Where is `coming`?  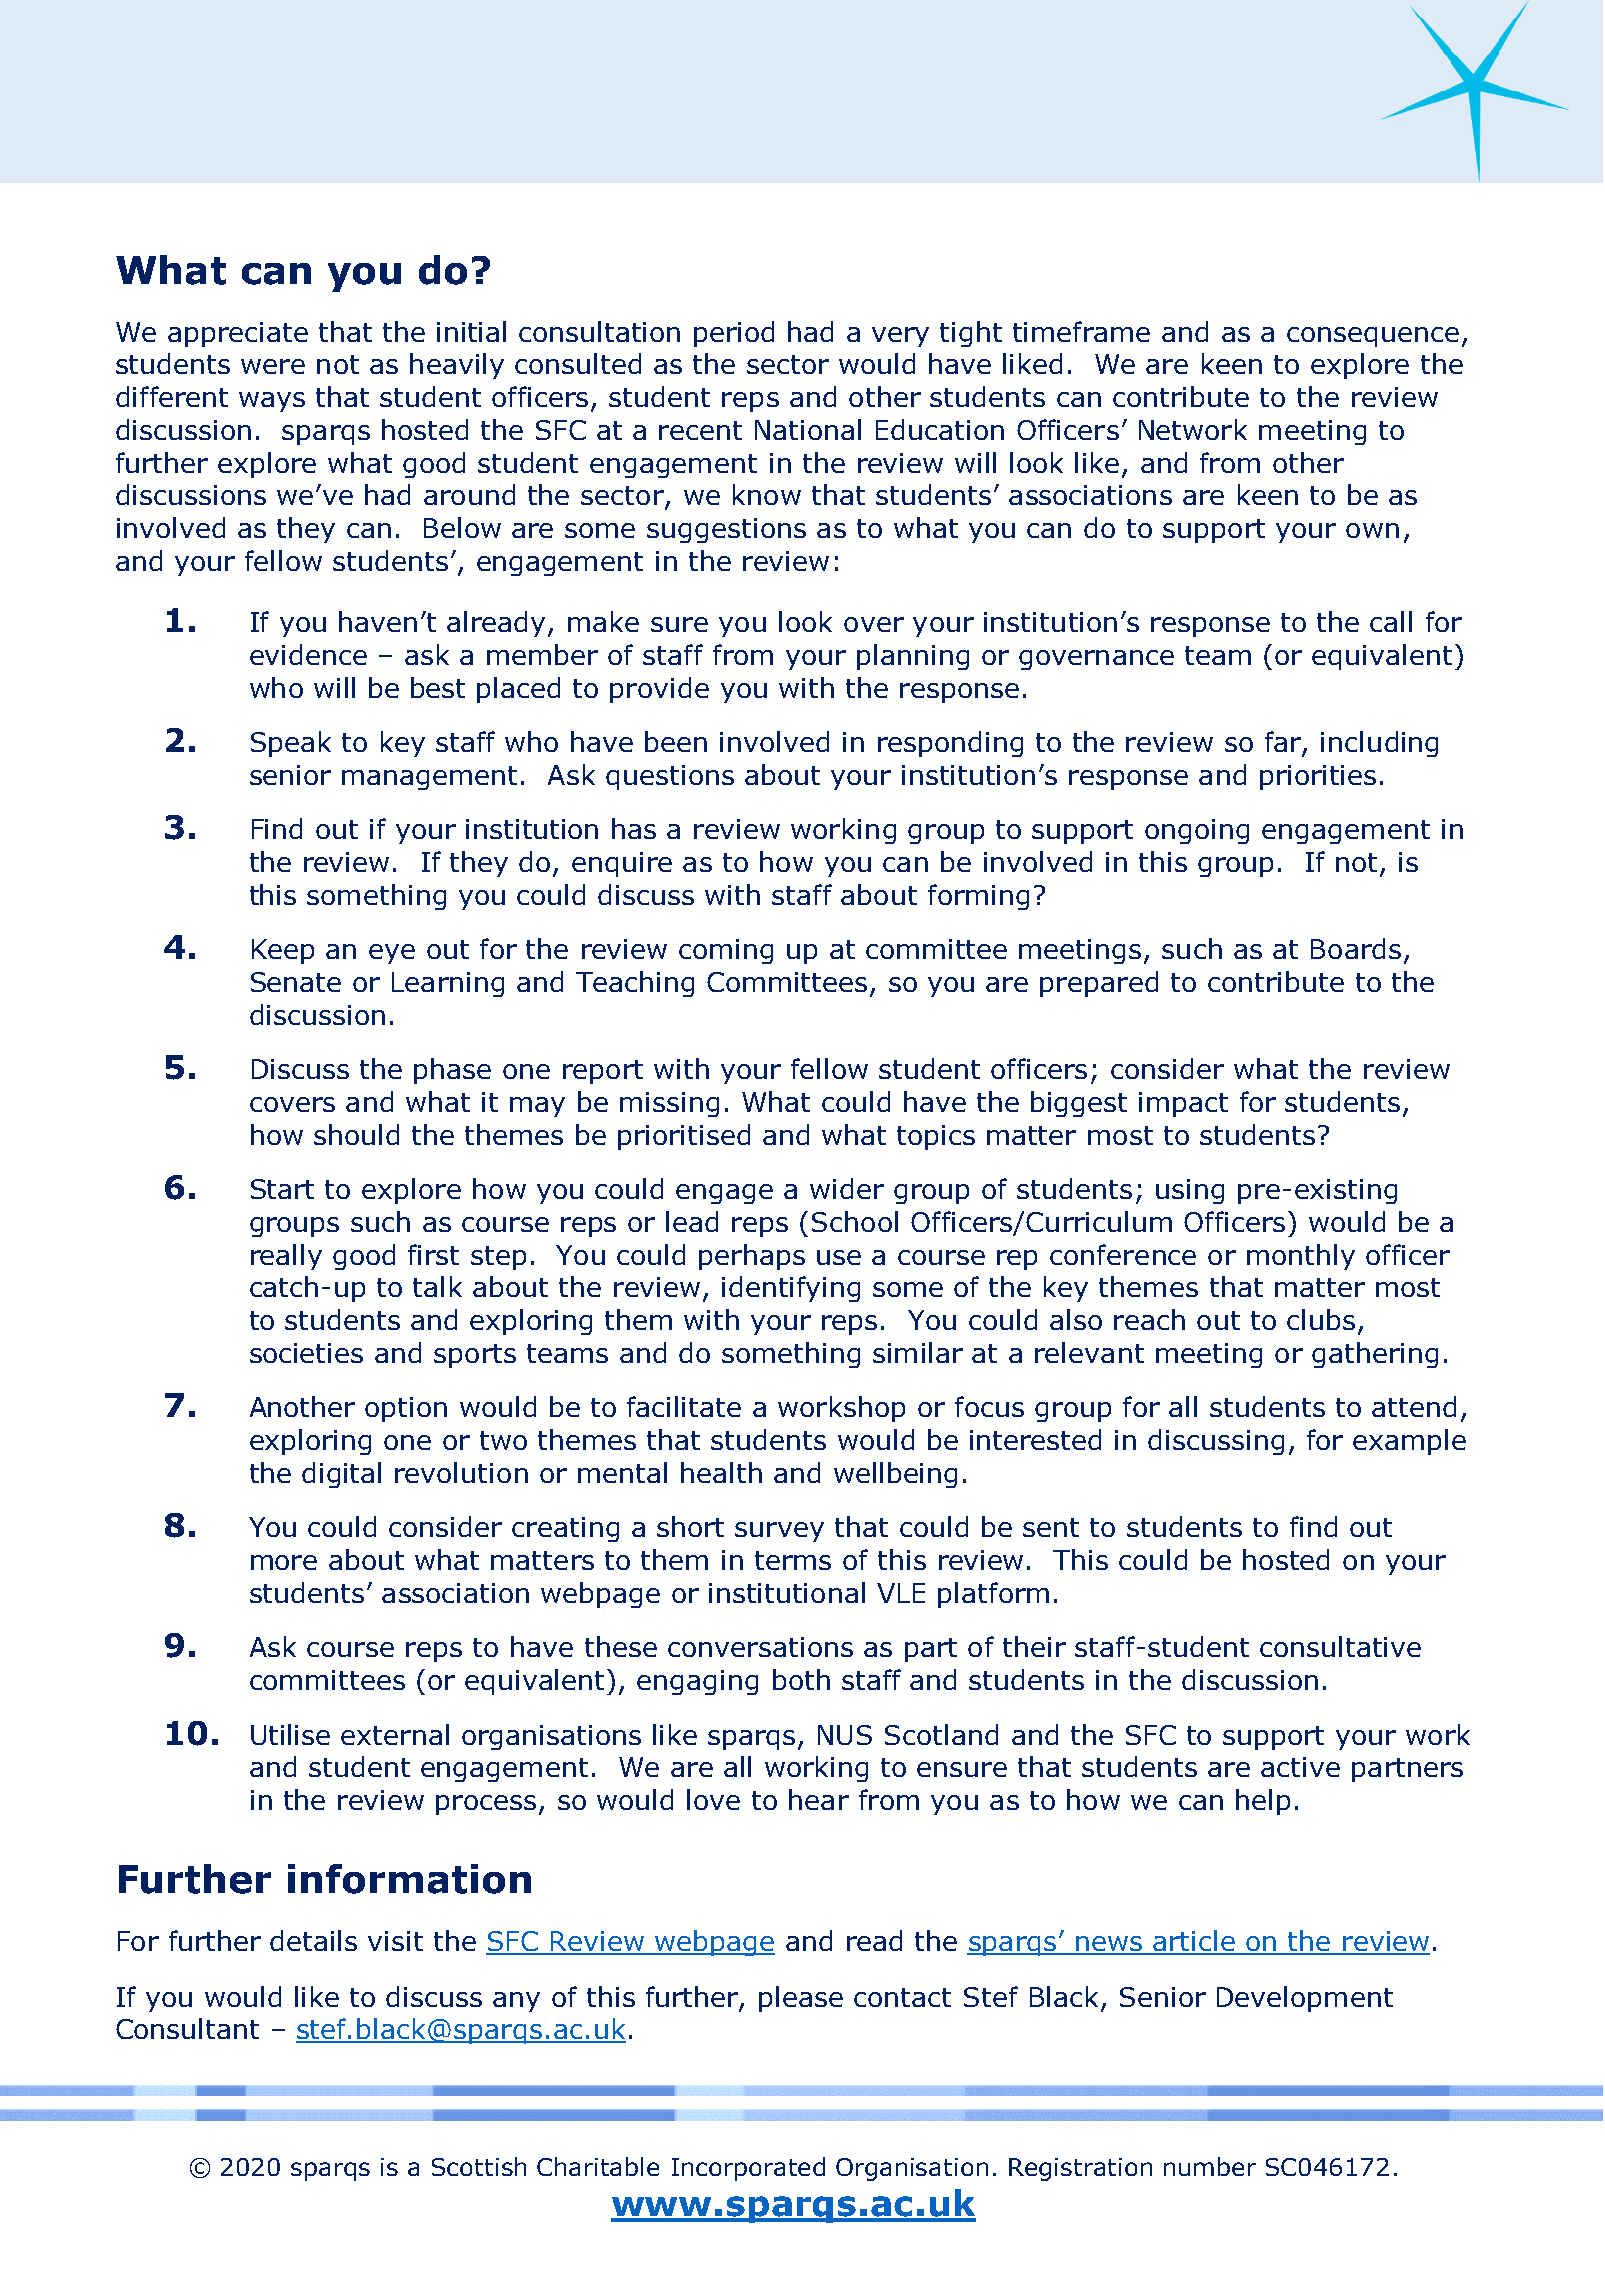
coming is located at coordinates (726, 951).
